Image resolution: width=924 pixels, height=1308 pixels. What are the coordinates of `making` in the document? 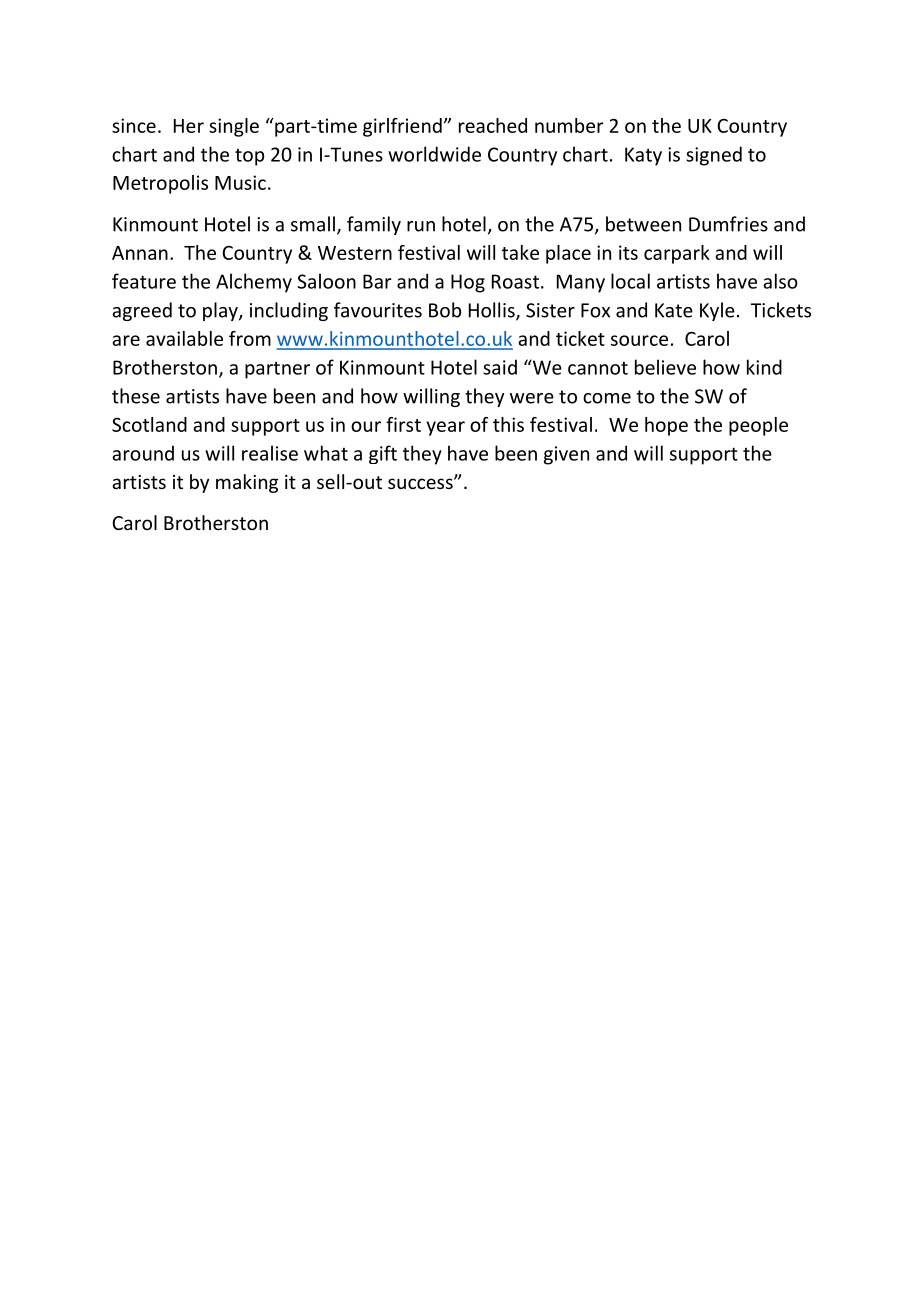 It's located at (247, 483).
